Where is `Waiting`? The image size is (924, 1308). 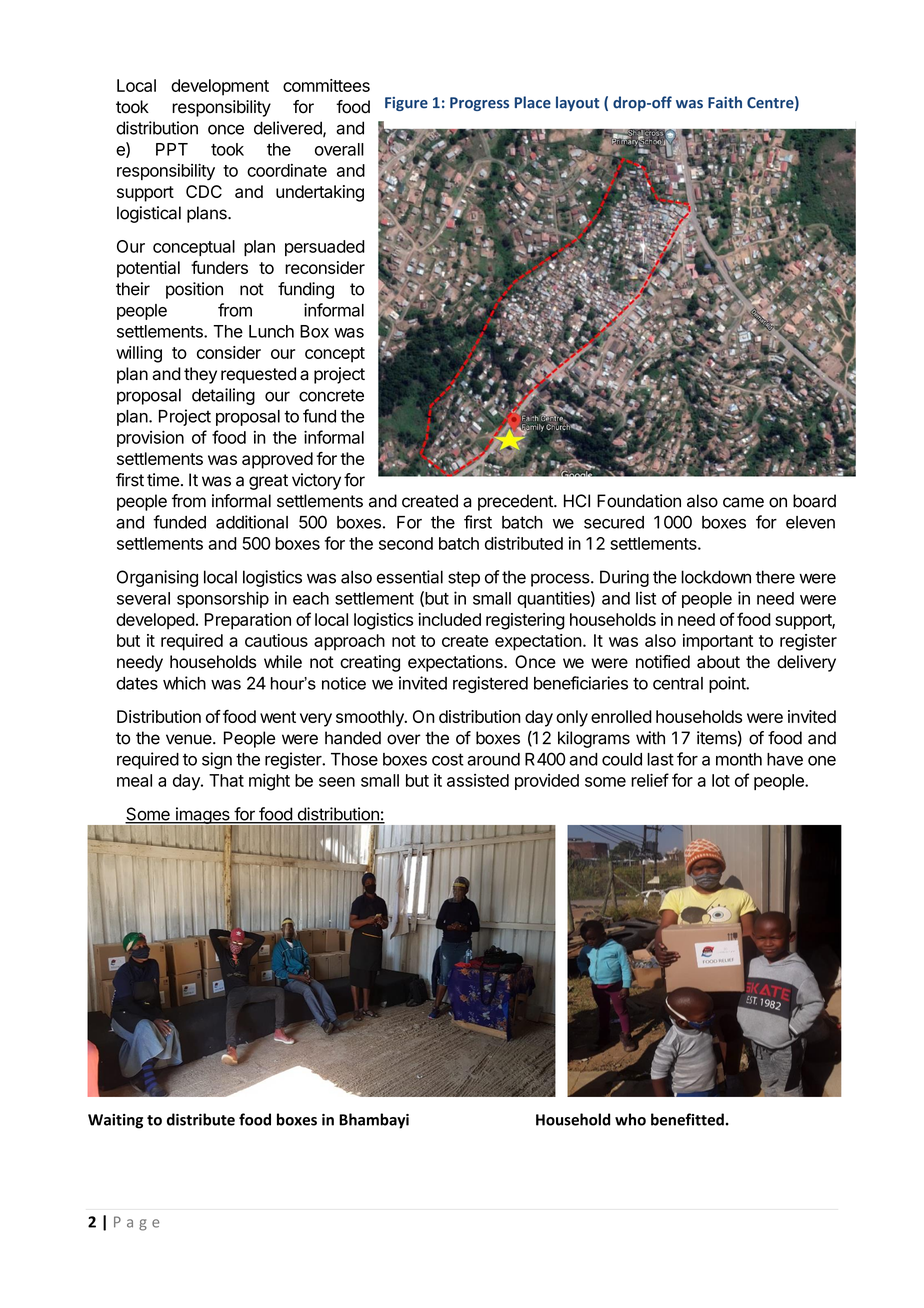 Waiting is located at coordinates (115, 1121).
